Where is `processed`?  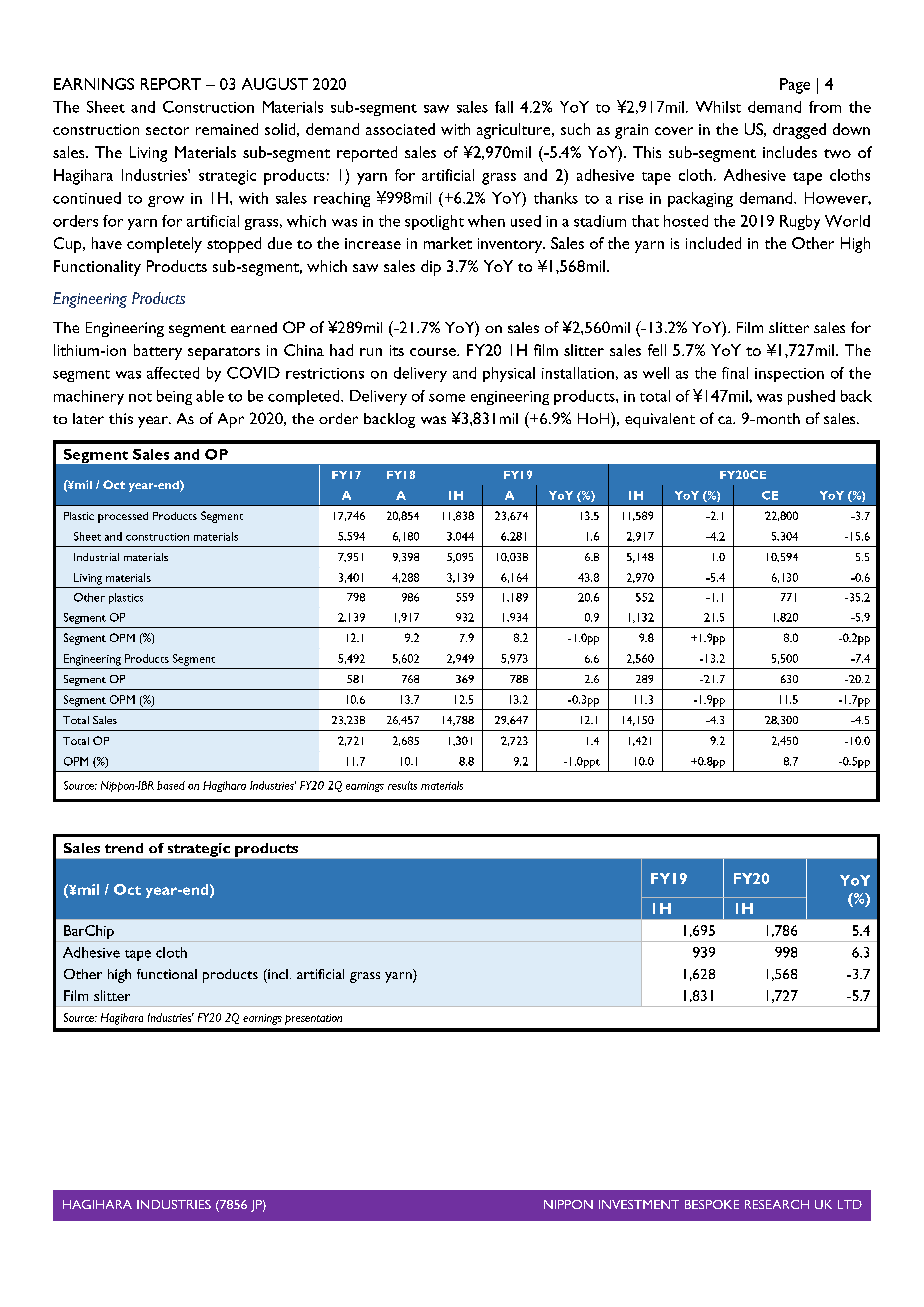
processed is located at coordinates (123, 517).
